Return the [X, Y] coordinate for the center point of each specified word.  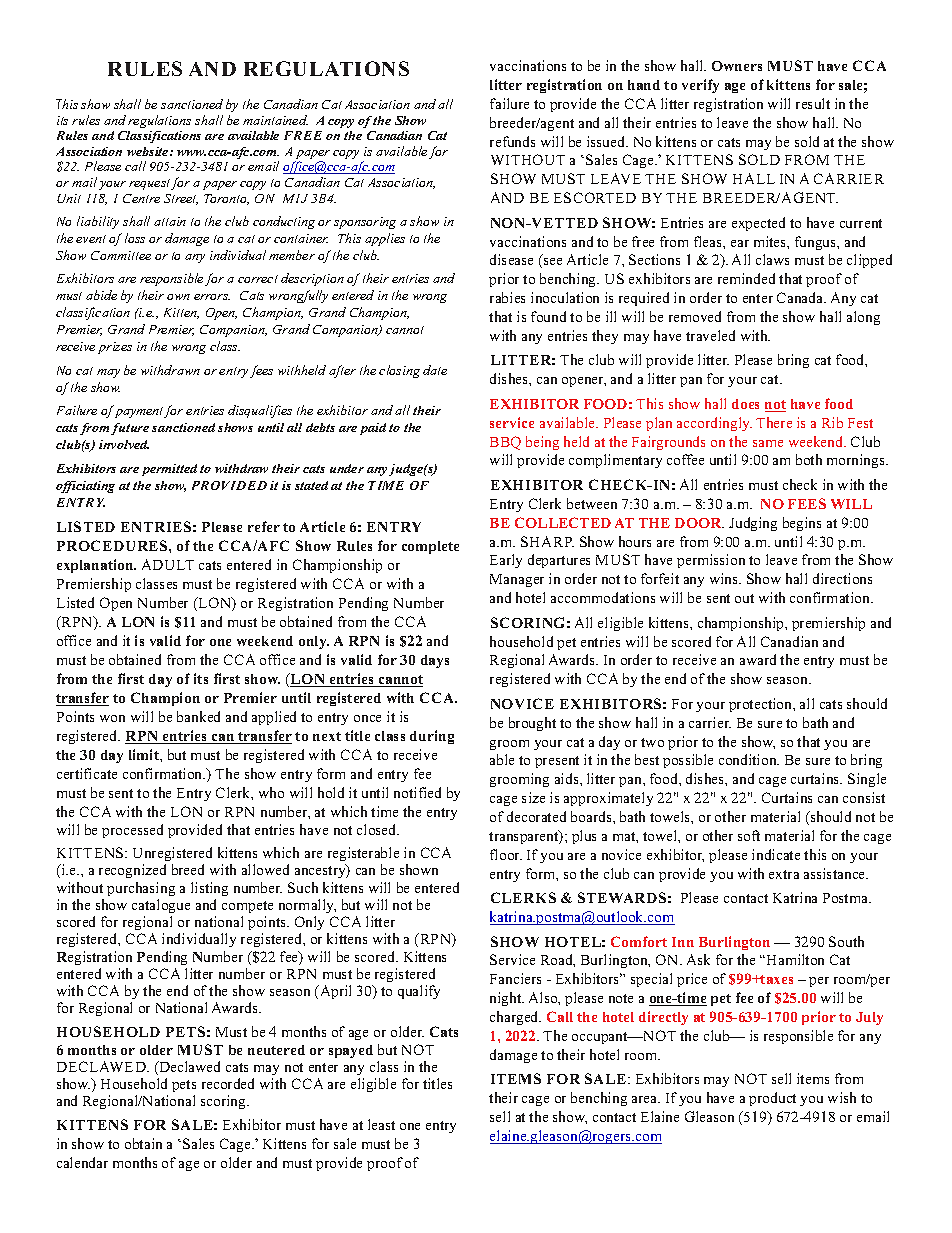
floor [506, 854]
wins [725, 578]
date [435, 370]
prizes [115, 348]
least [381, 1124]
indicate [776, 854]
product [772, 1099]
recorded [228, 1083]
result [813, 103]
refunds [512, 141]
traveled [710, 335]
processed [132, 831]
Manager [517, 580]
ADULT [168, 564]
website [149, 151]
